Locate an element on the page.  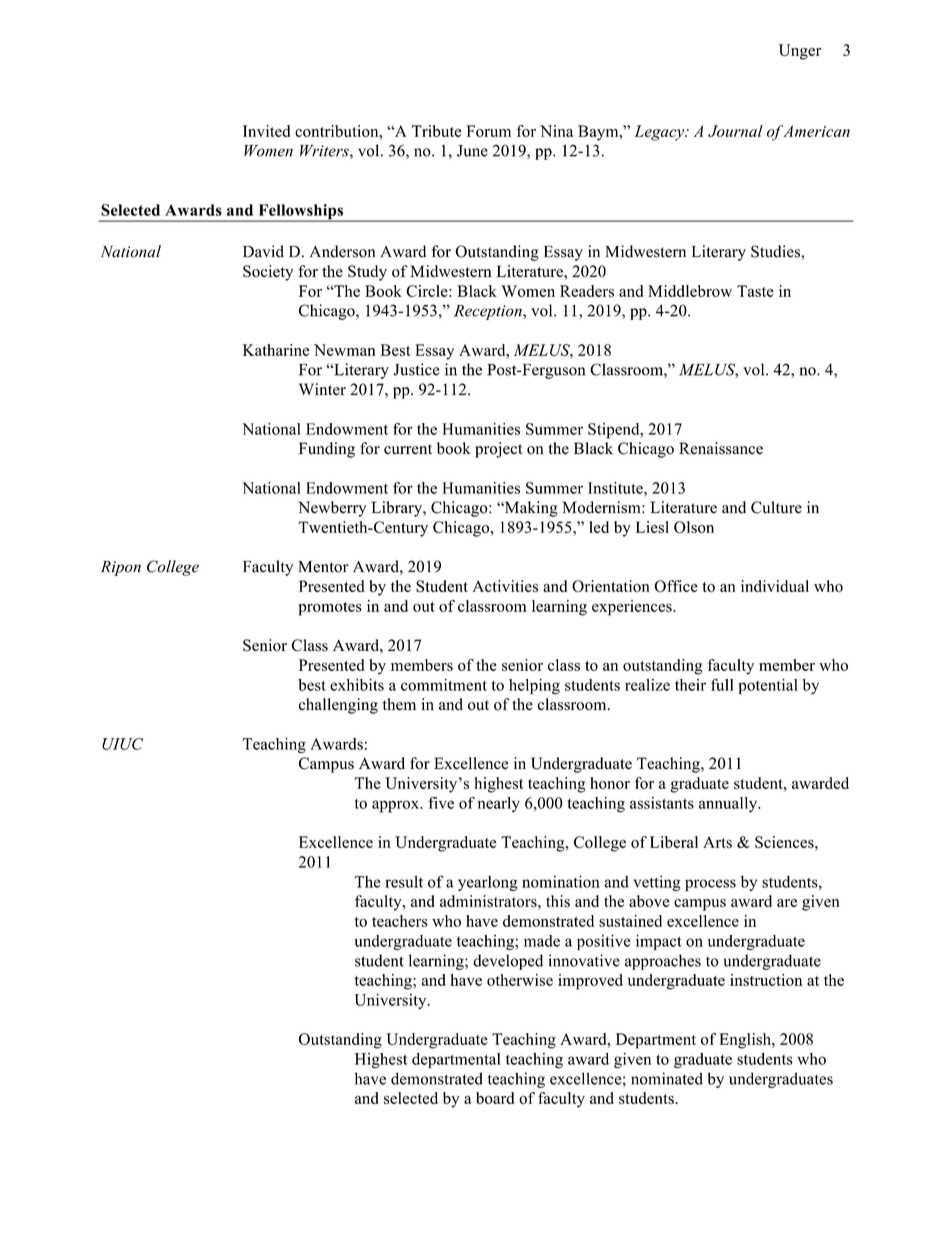
teachers is located at coordinates (400, 921).
